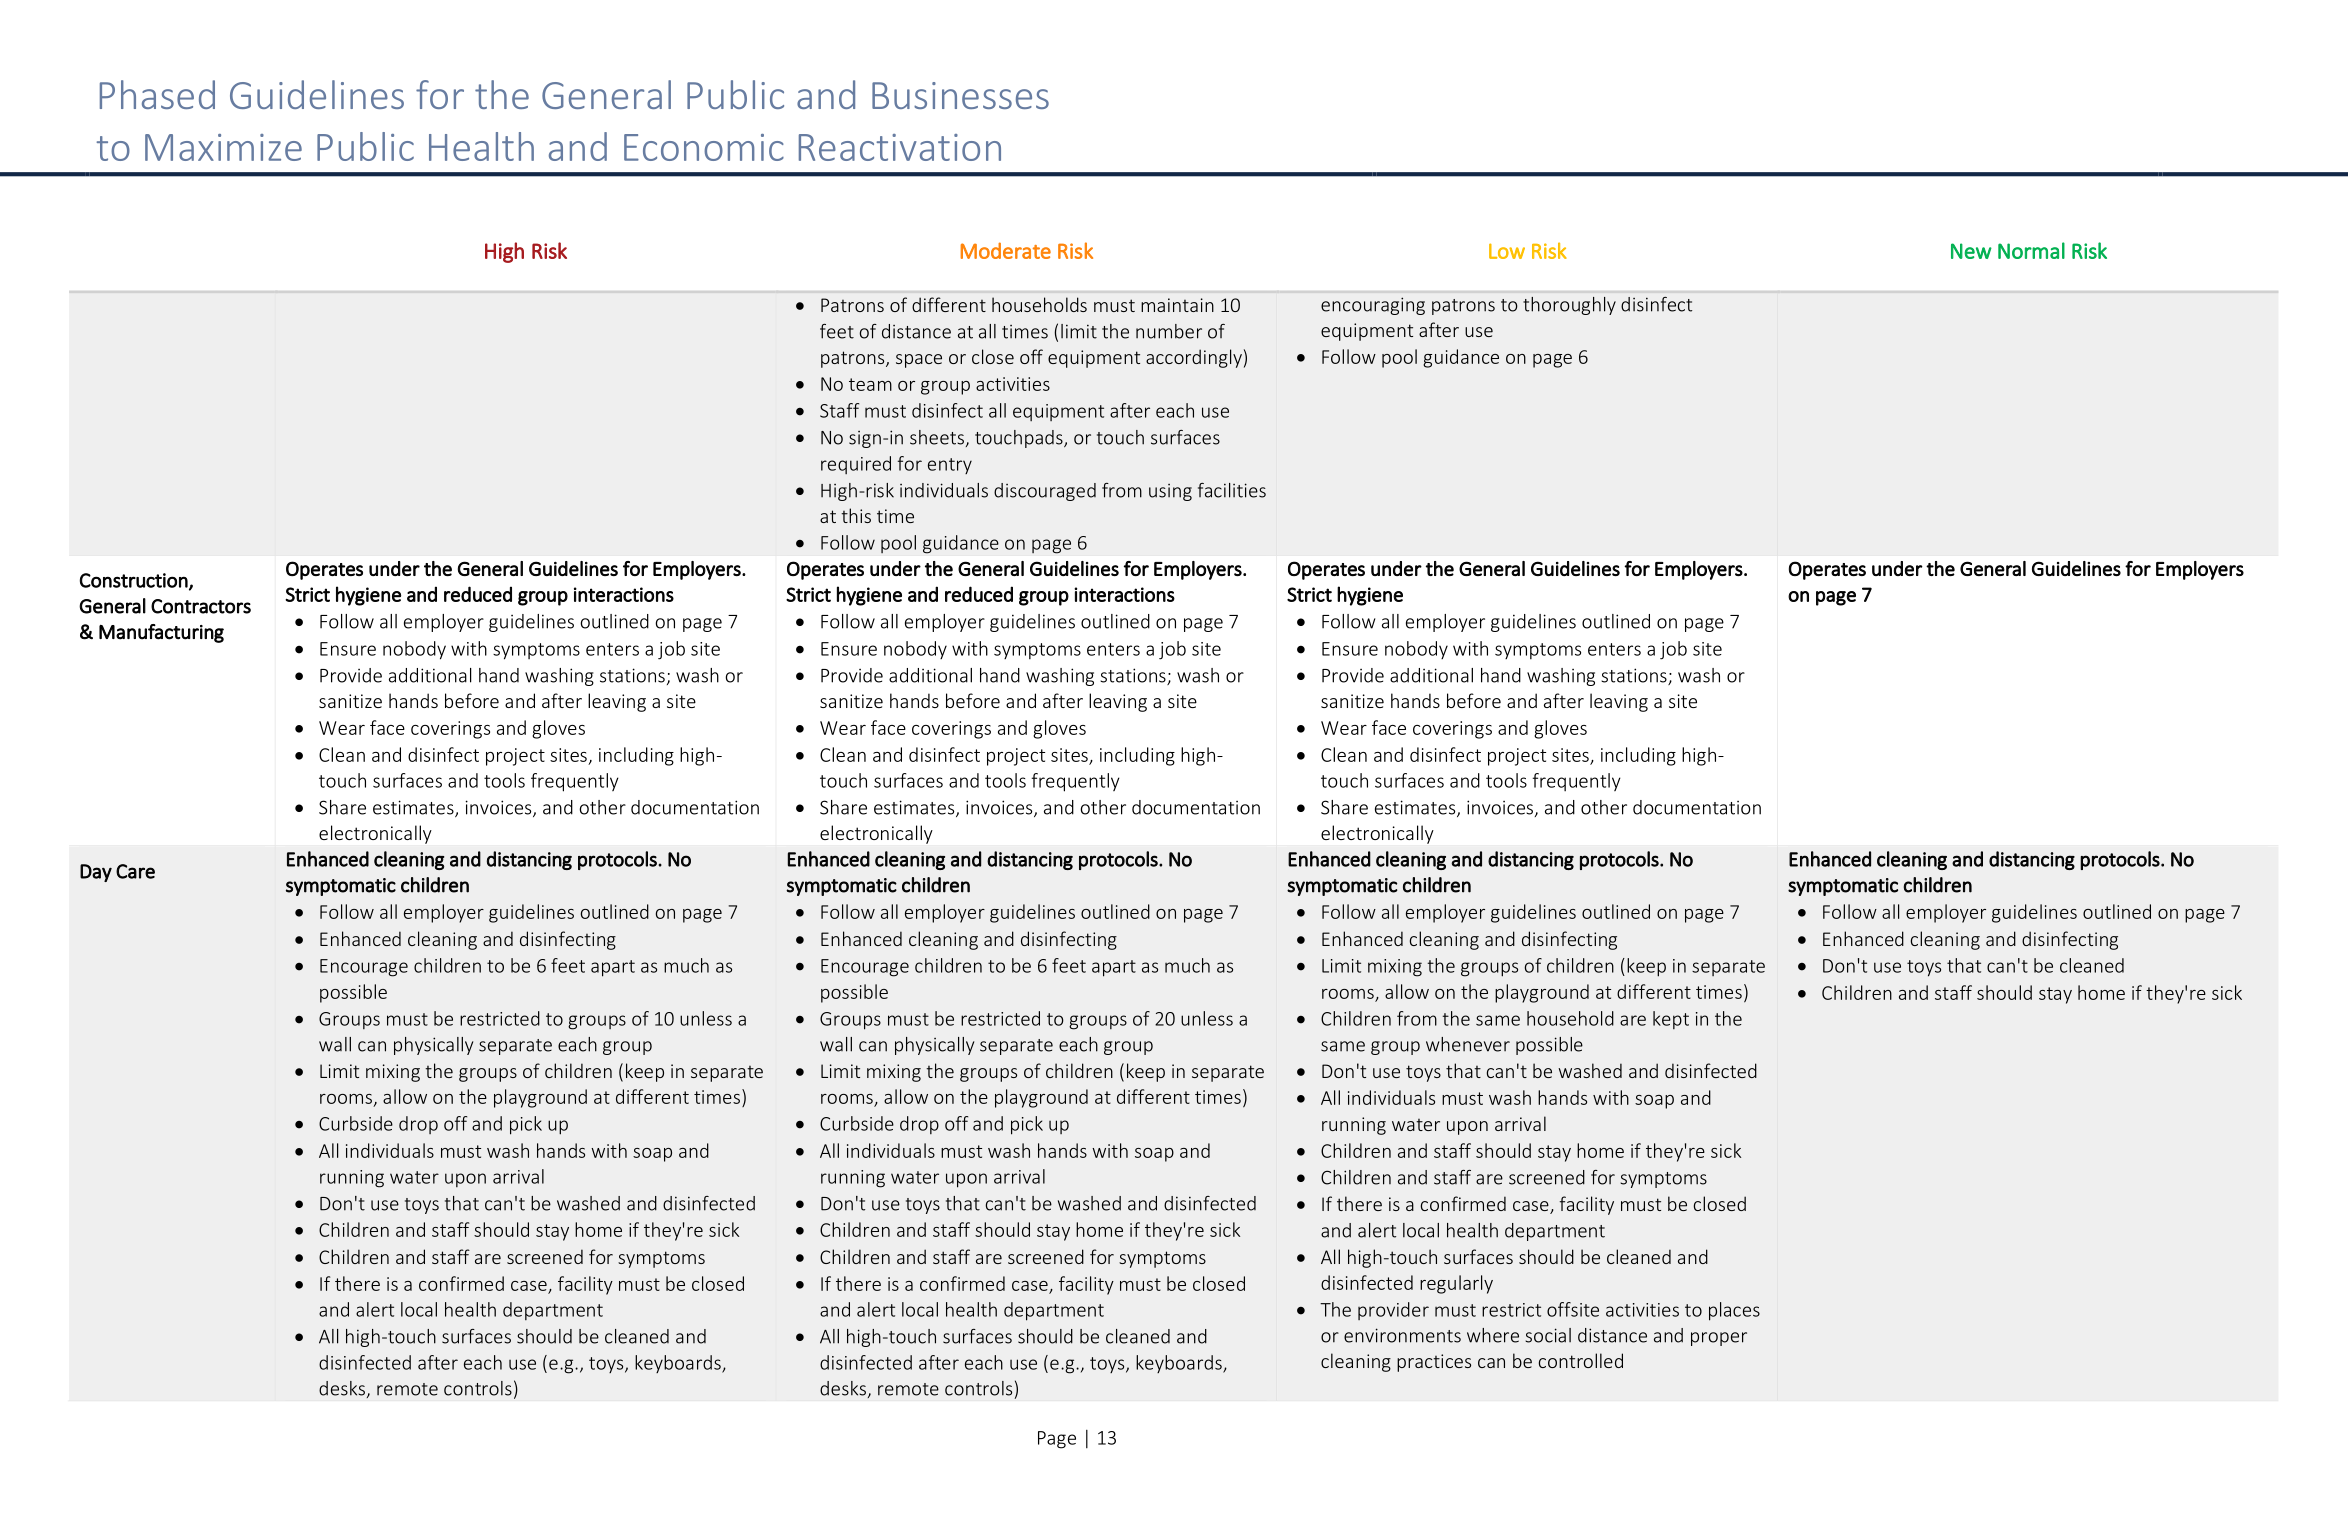 The image size is (2348, 1519). What do you see at coordinates (1468, 1044) in the page?
I see `whenever` at bounding box center [1468, 1044].
